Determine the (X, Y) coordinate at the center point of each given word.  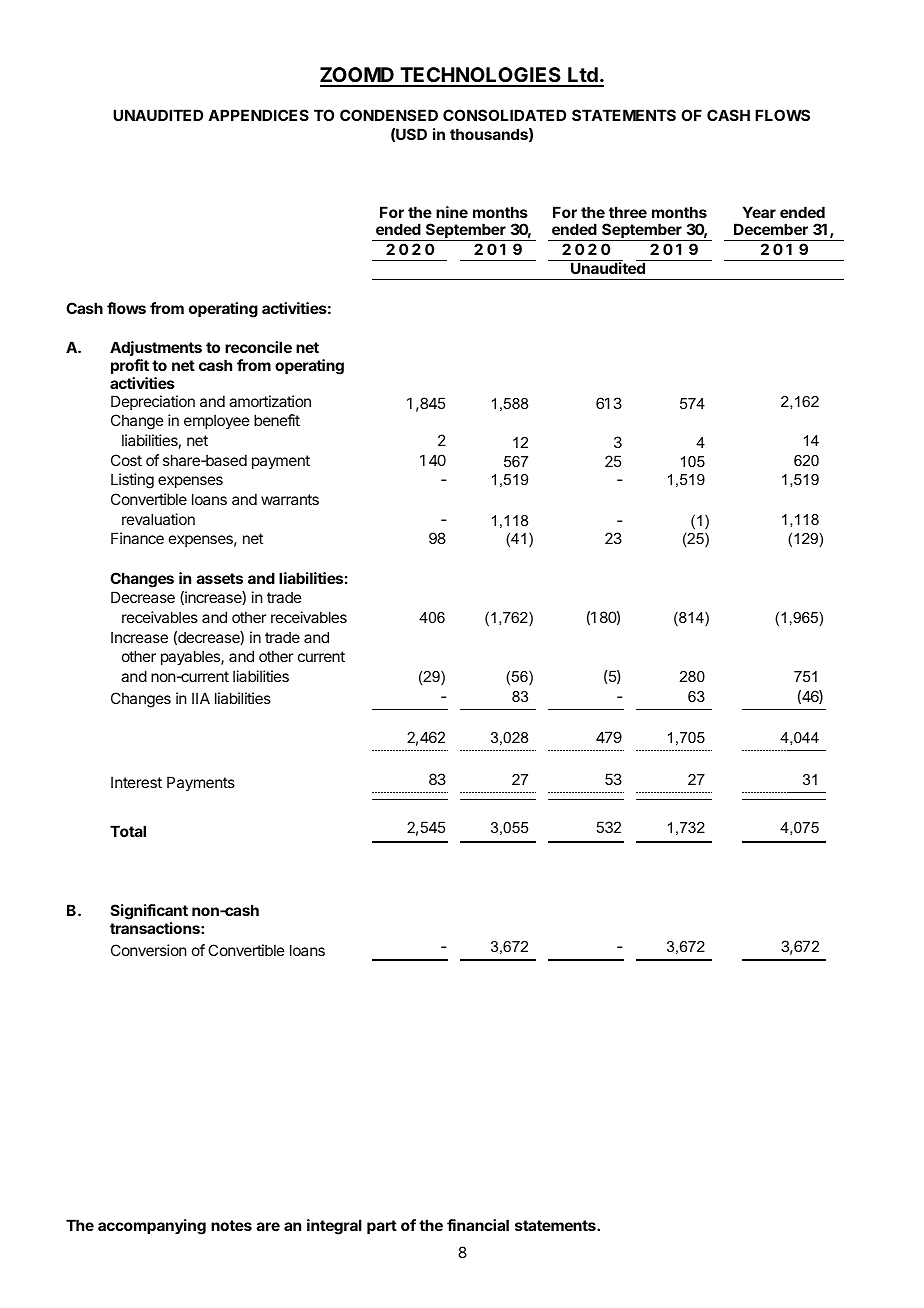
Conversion (148, 950)
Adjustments (156, 348)
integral (334, 1227)
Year (759, 212)
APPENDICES (258, 115)
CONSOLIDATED (504, 115)
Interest (136, 782)
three (628, 212)
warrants (290, 499)
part (382, 1227)
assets (220, 578)
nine (452, 212)
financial (478, 1225)
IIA (201, 698)
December (771, 229)
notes (231, 1225)
